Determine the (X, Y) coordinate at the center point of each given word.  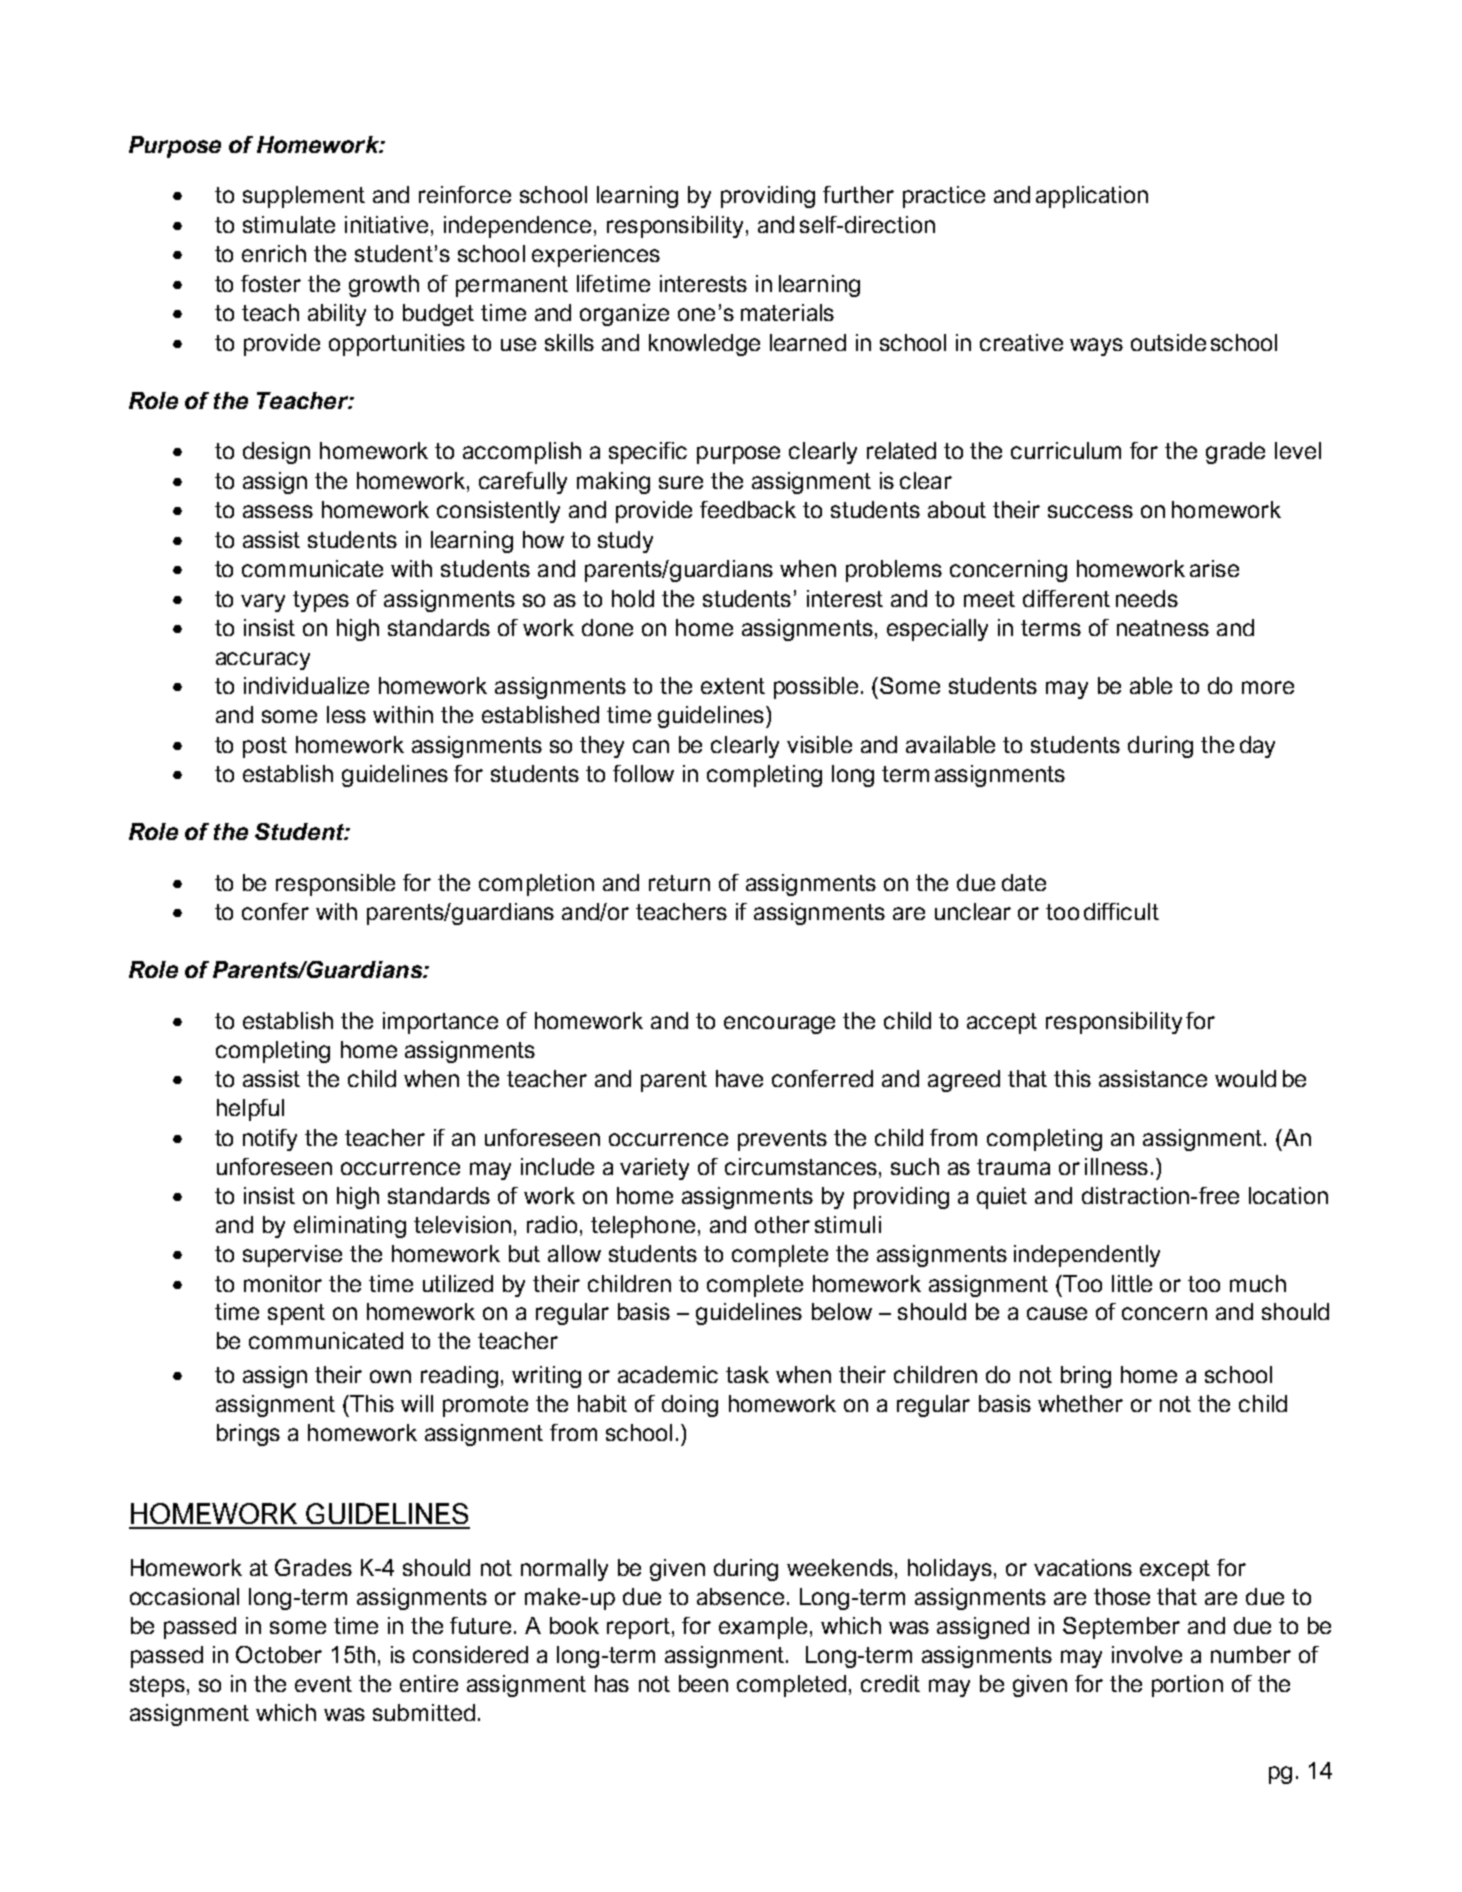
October (279, 1654)
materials (787, 312)
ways (1096, 347)
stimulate (289, 224)
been (703, 1683)
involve (1147, 1654)
